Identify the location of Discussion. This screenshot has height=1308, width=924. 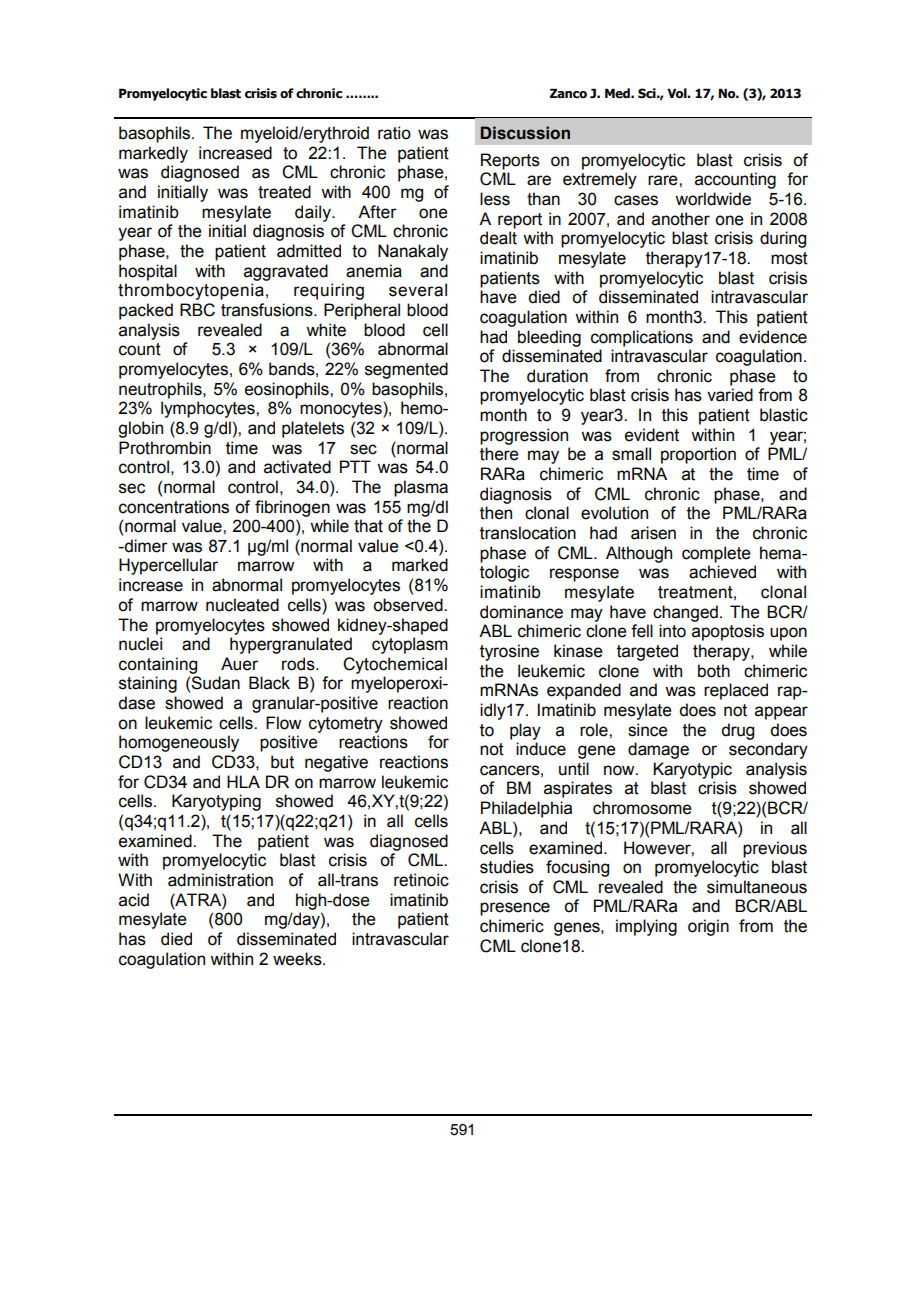
(525, 133).
